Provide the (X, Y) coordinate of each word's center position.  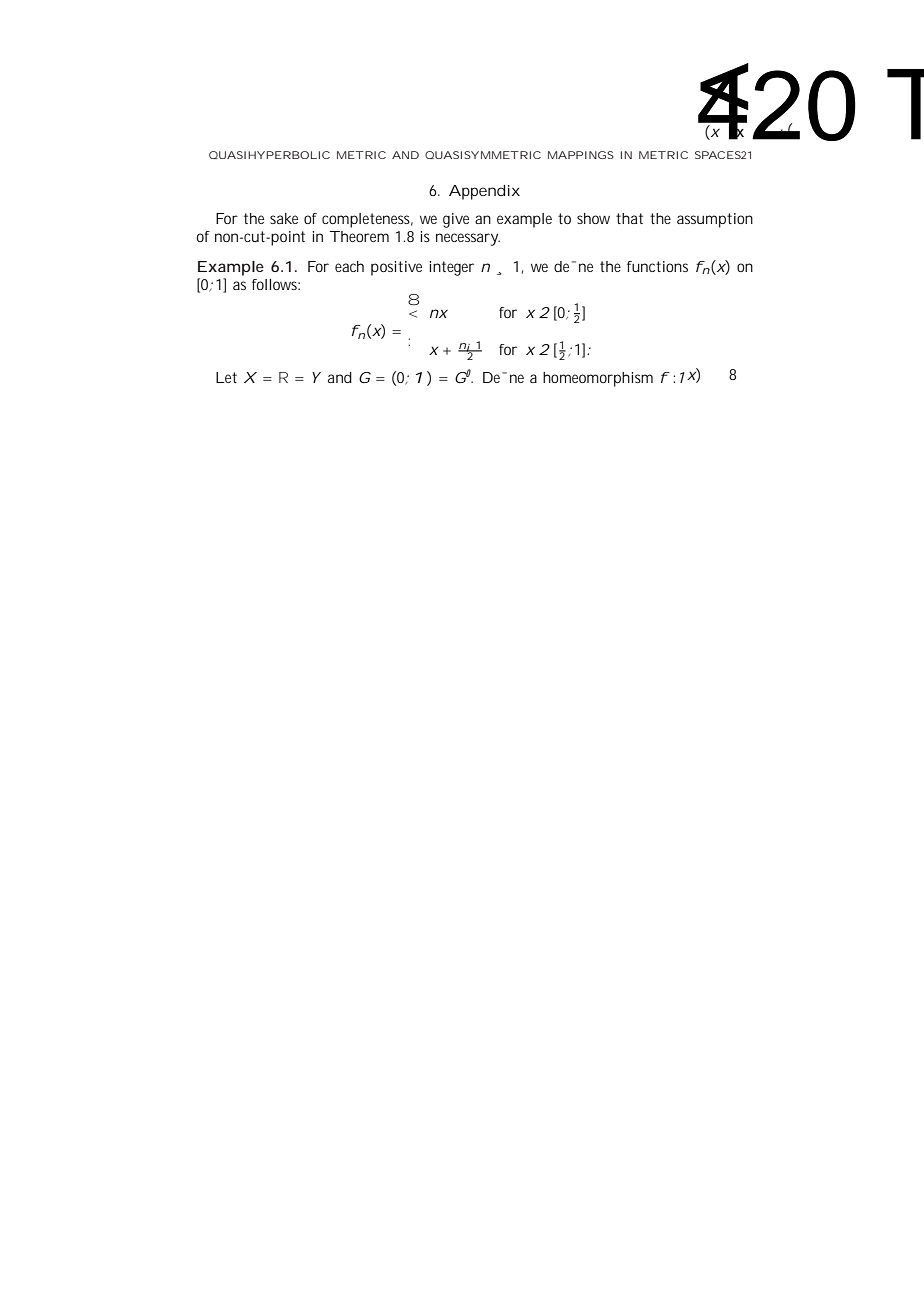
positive (396, 268)
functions (657, 266)
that (629, 218)
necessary (467, 239)
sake (284, 218)
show (593, 218)
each (349, 266)
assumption (715, 220)
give (456, 220)
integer (451, 268)
